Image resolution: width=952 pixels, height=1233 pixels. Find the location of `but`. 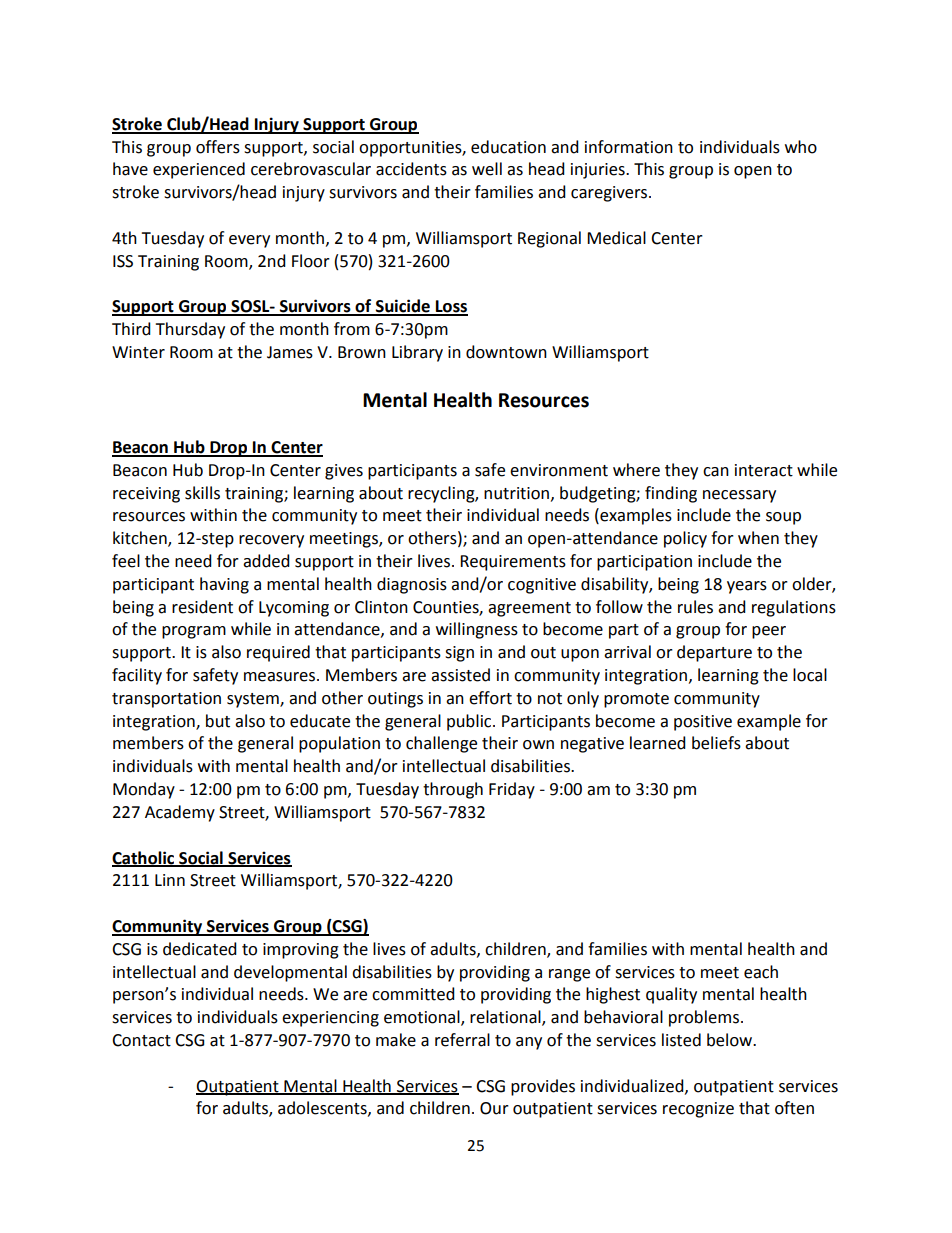

but is located at coordinates (218, 721).
